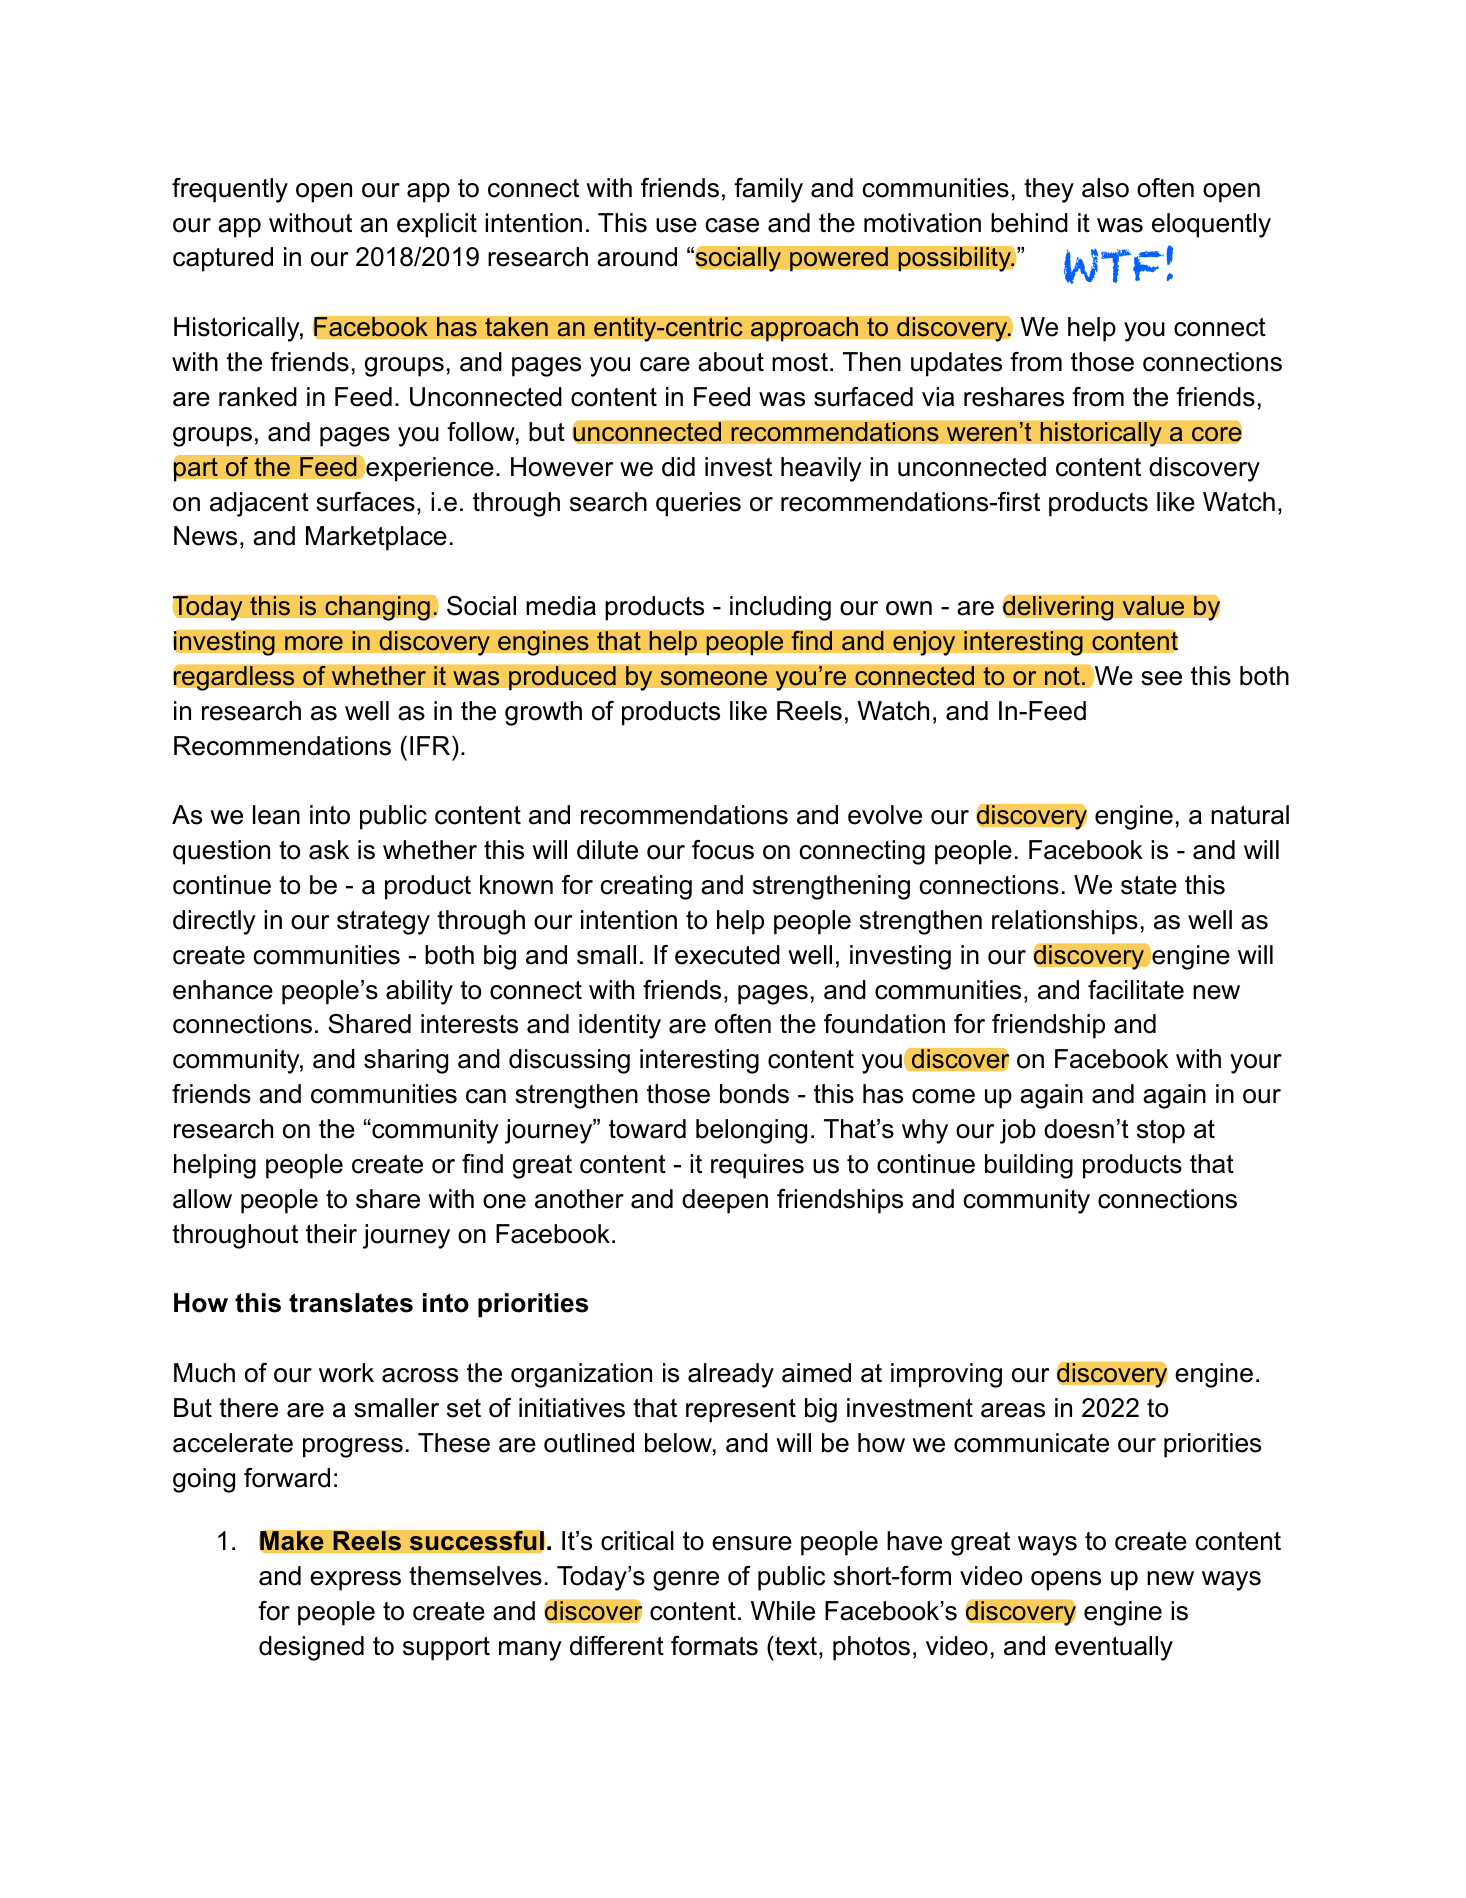 This image has width=1466, height=1898. I want to click on express, so click(355, 1581).
